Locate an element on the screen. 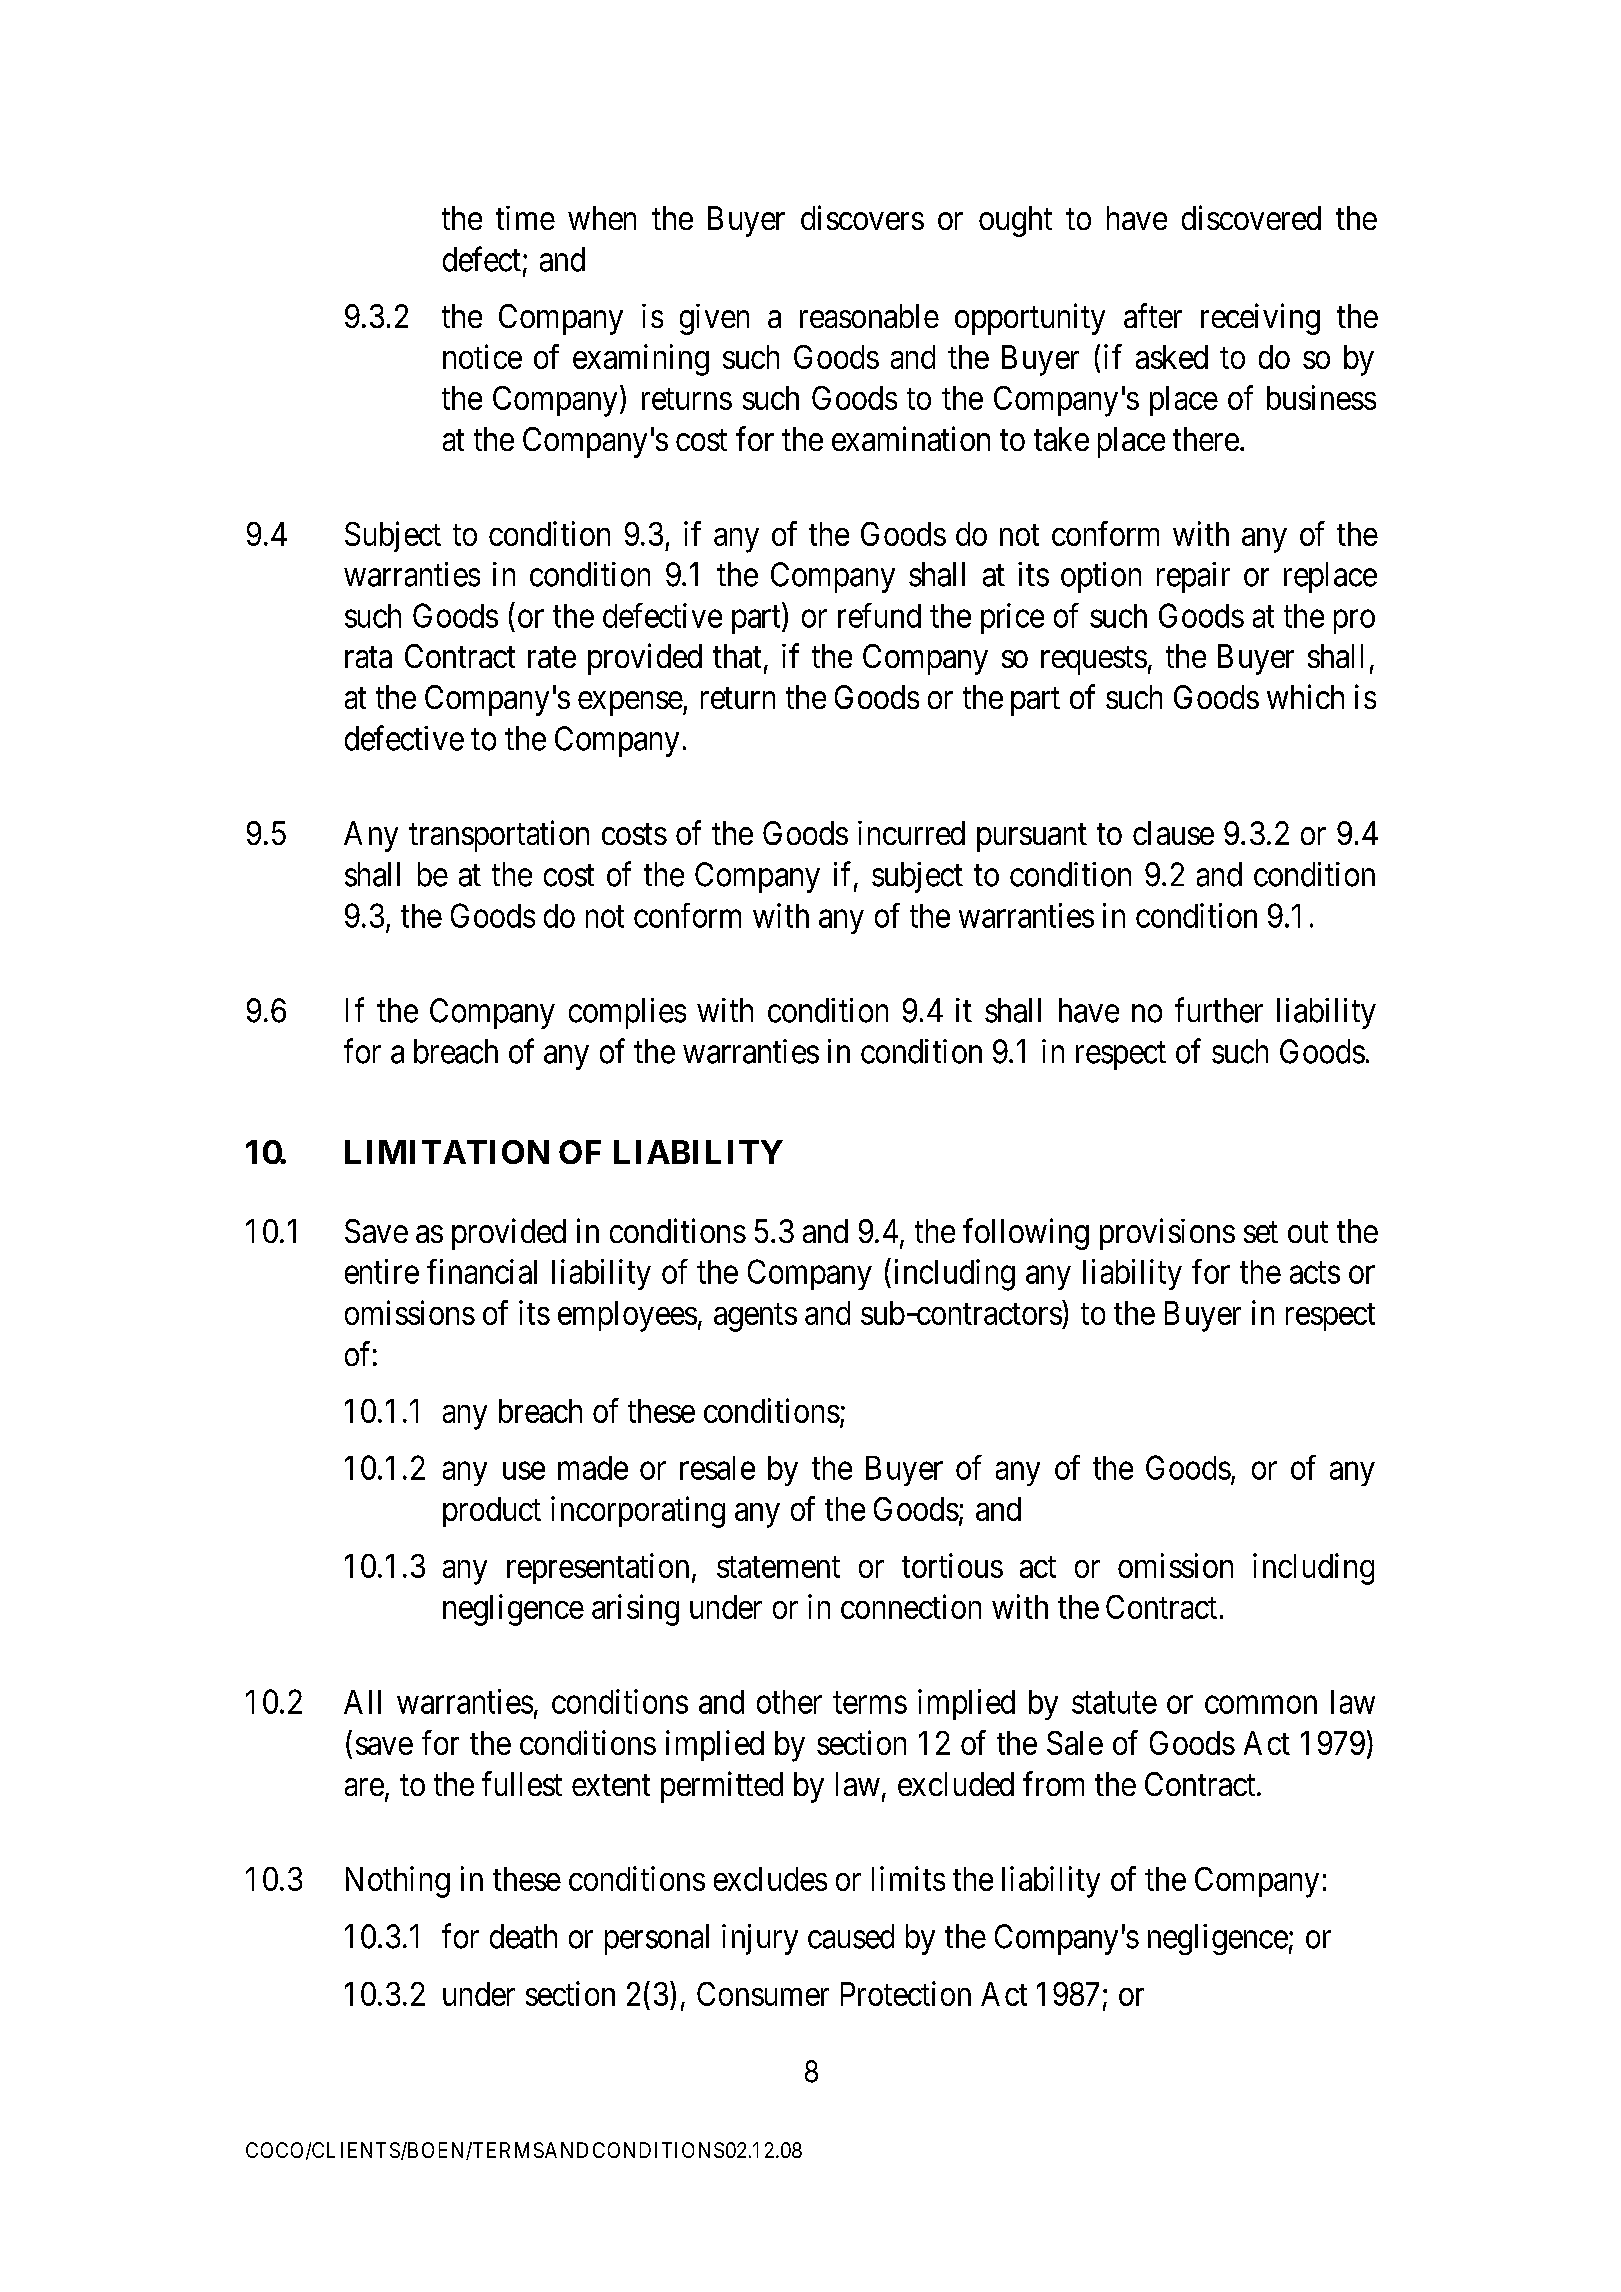  time is located at coordinates (525, 218).
